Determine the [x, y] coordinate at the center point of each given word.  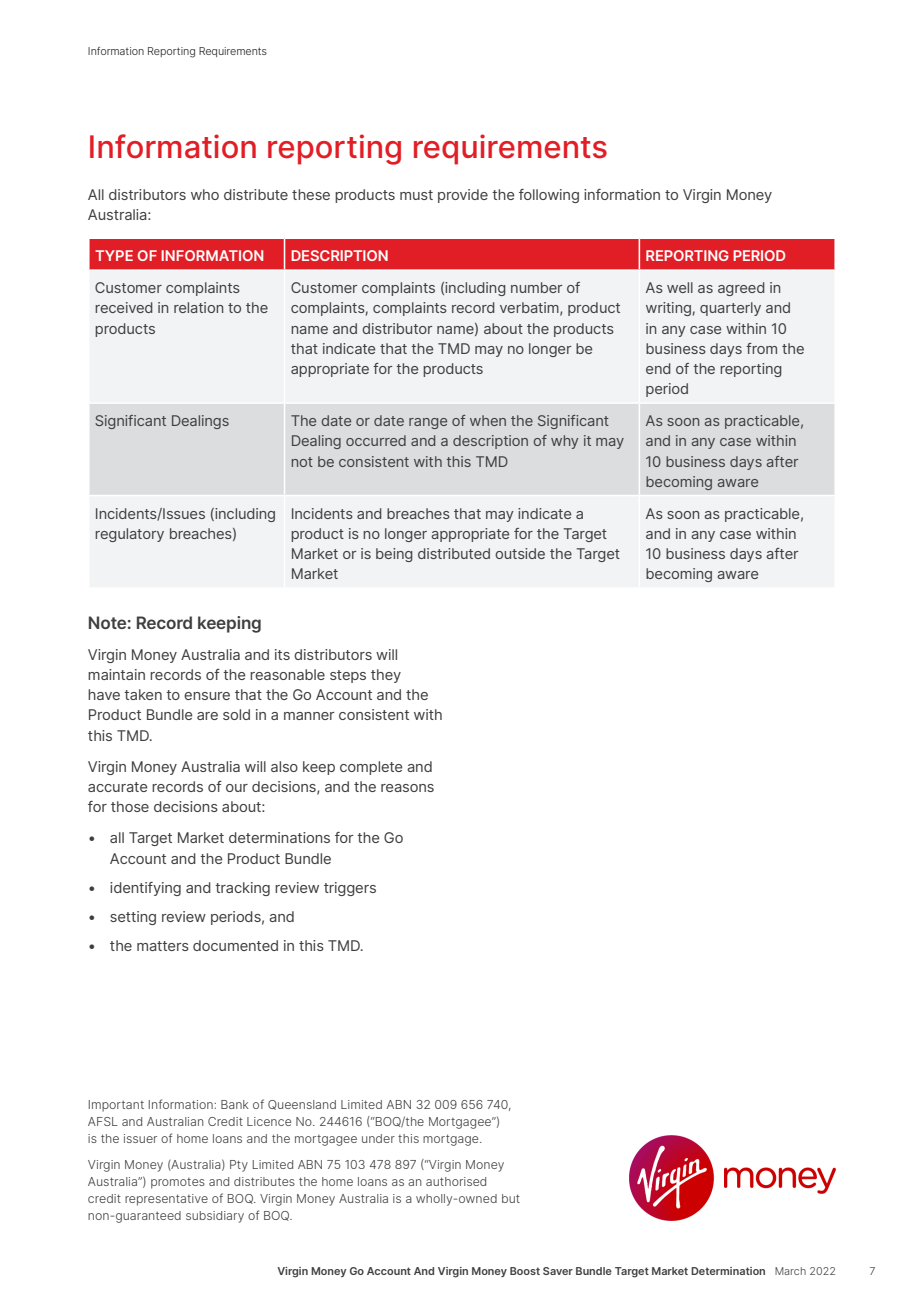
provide [463, 196]
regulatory [129, 535]
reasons [407, 788]
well [680, 287]
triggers [350, 889]
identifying [145, 889]
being [394, 555]
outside [520, 553]
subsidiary [215, 1217]
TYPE [114, 255]
